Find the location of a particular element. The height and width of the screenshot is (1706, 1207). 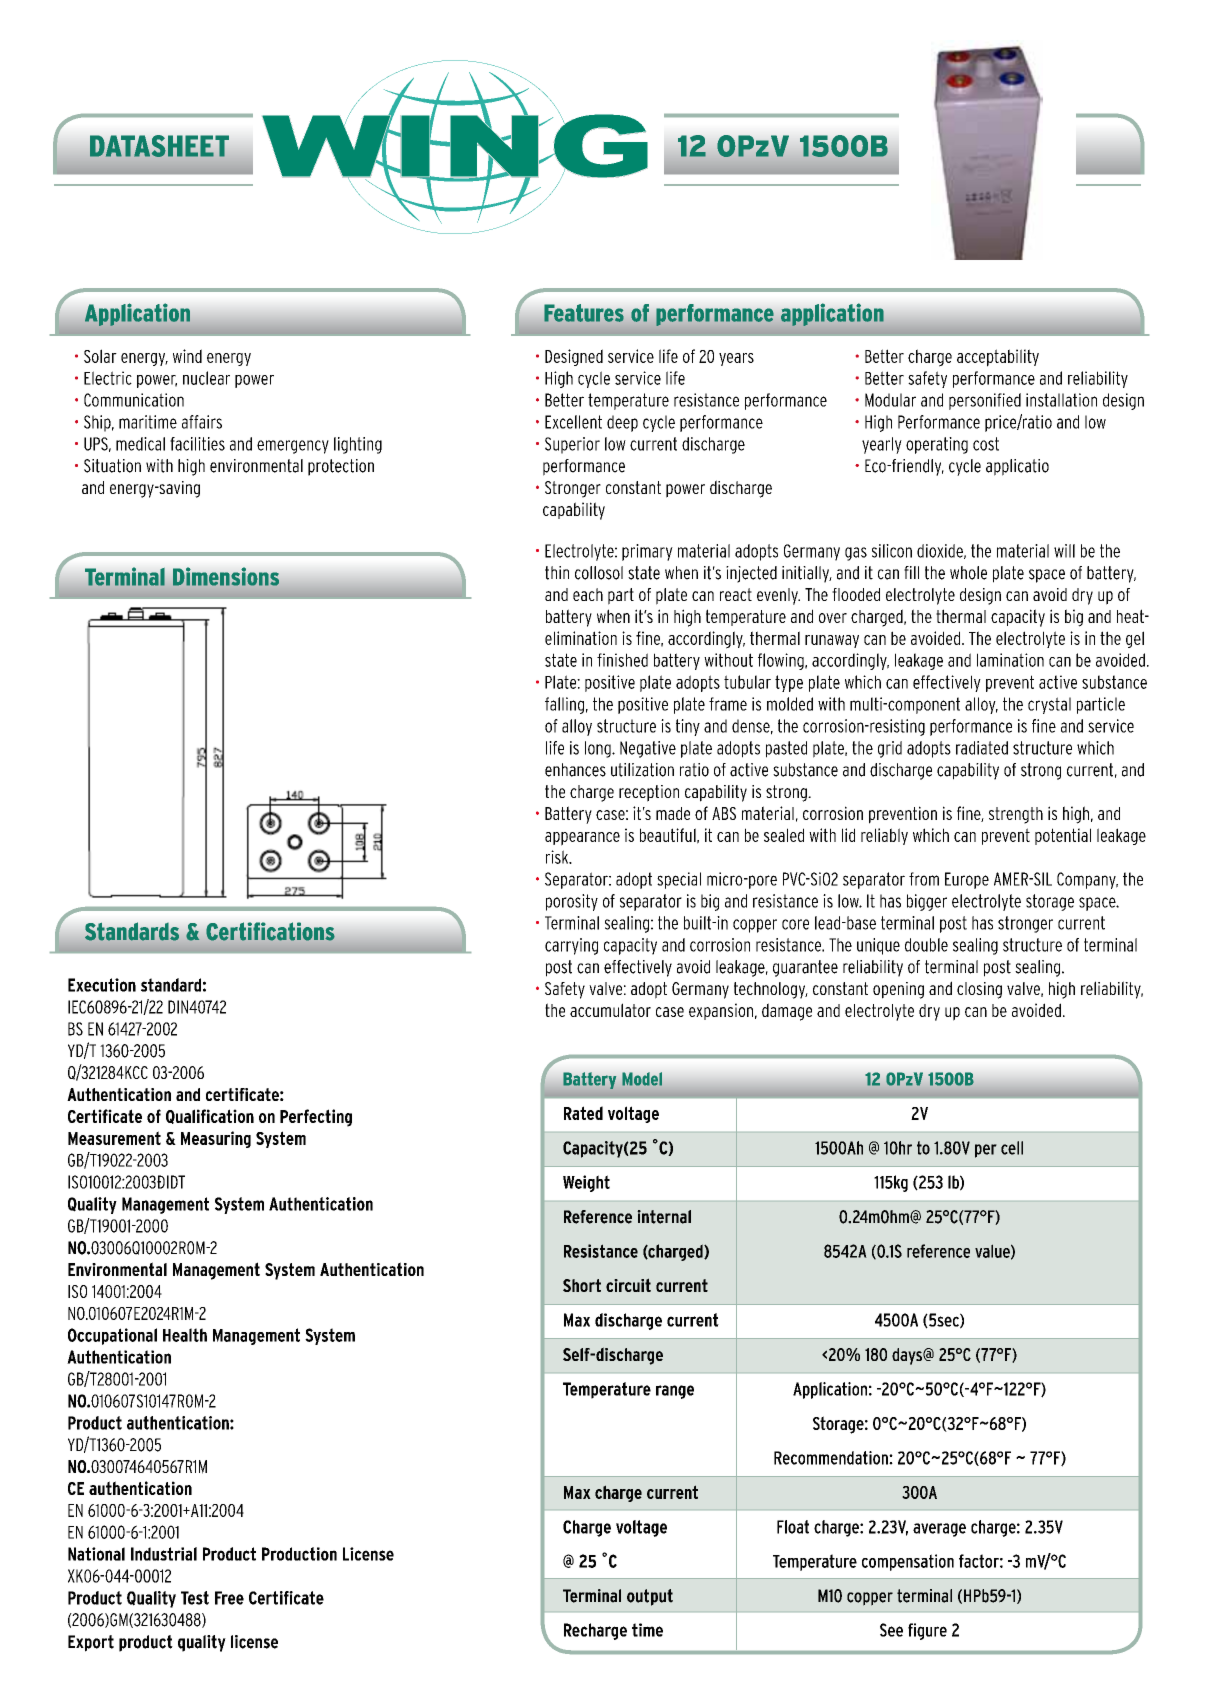

Dimensions is located at coordinates (226, 576).
